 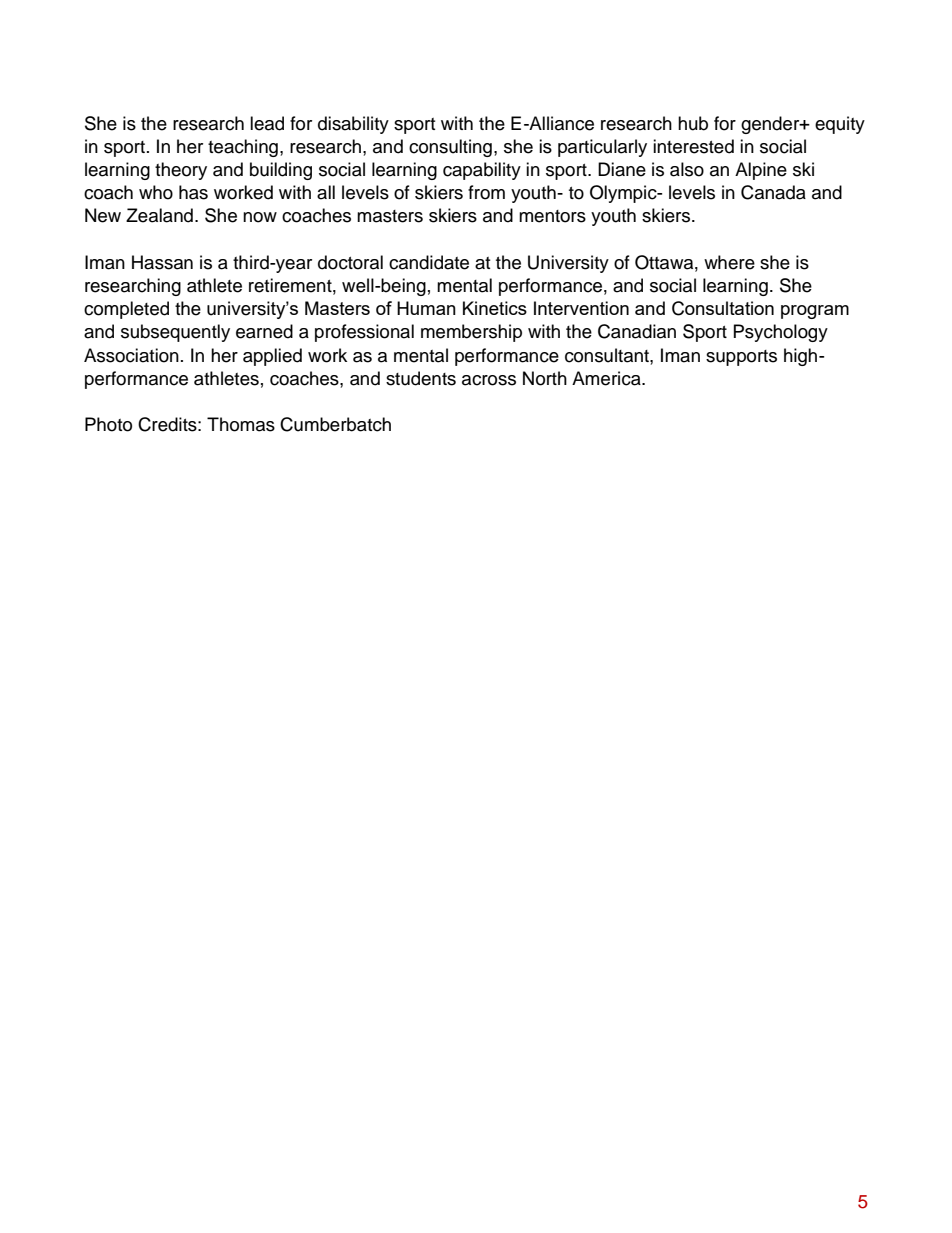 What do you see at coordinates (450, 148) in the screenshot?
I see `consulting` at bounding box center [450, 148].
